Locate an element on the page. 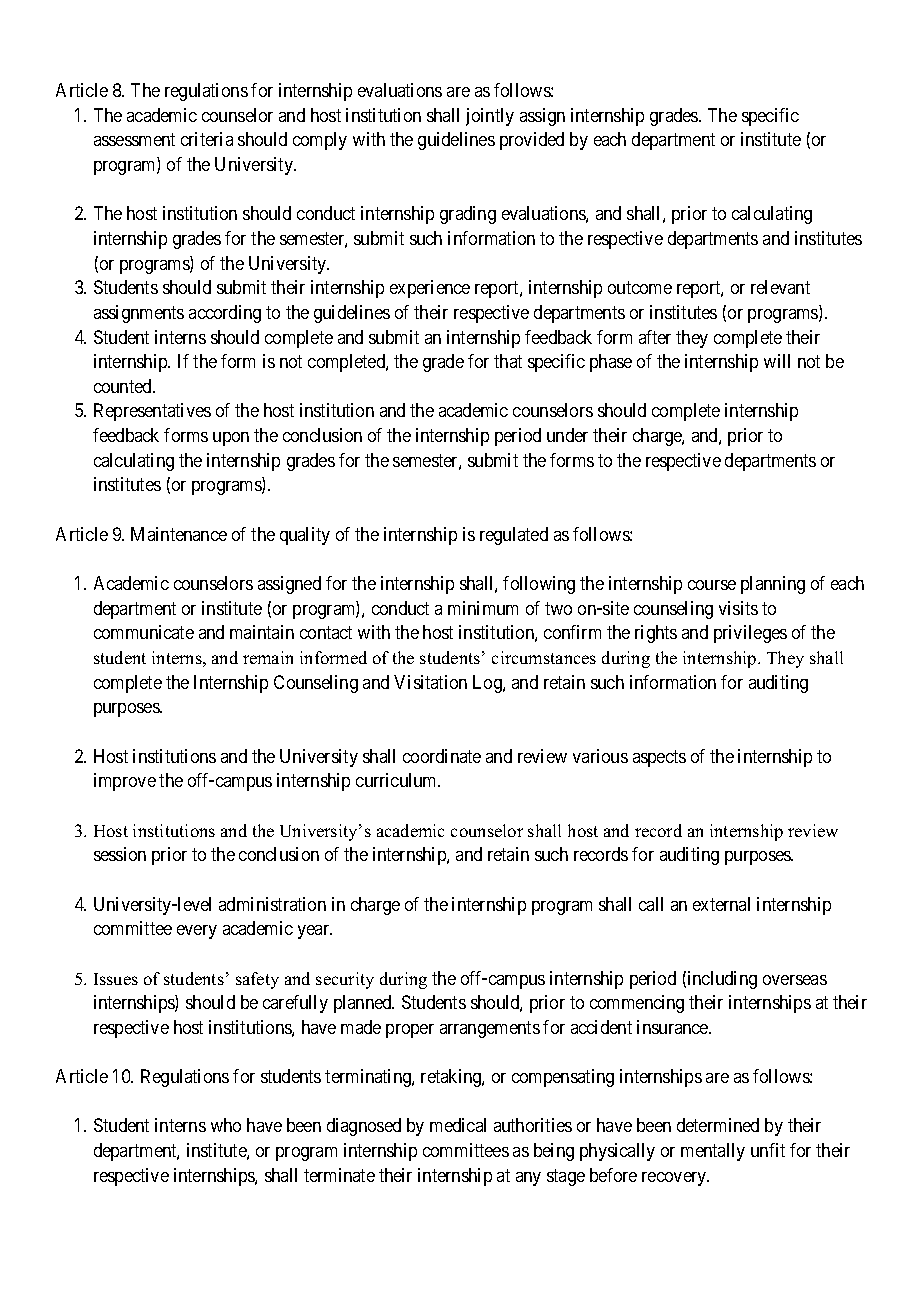 The image size is (924, 1308). provided is located at coordinates (532, 141).
